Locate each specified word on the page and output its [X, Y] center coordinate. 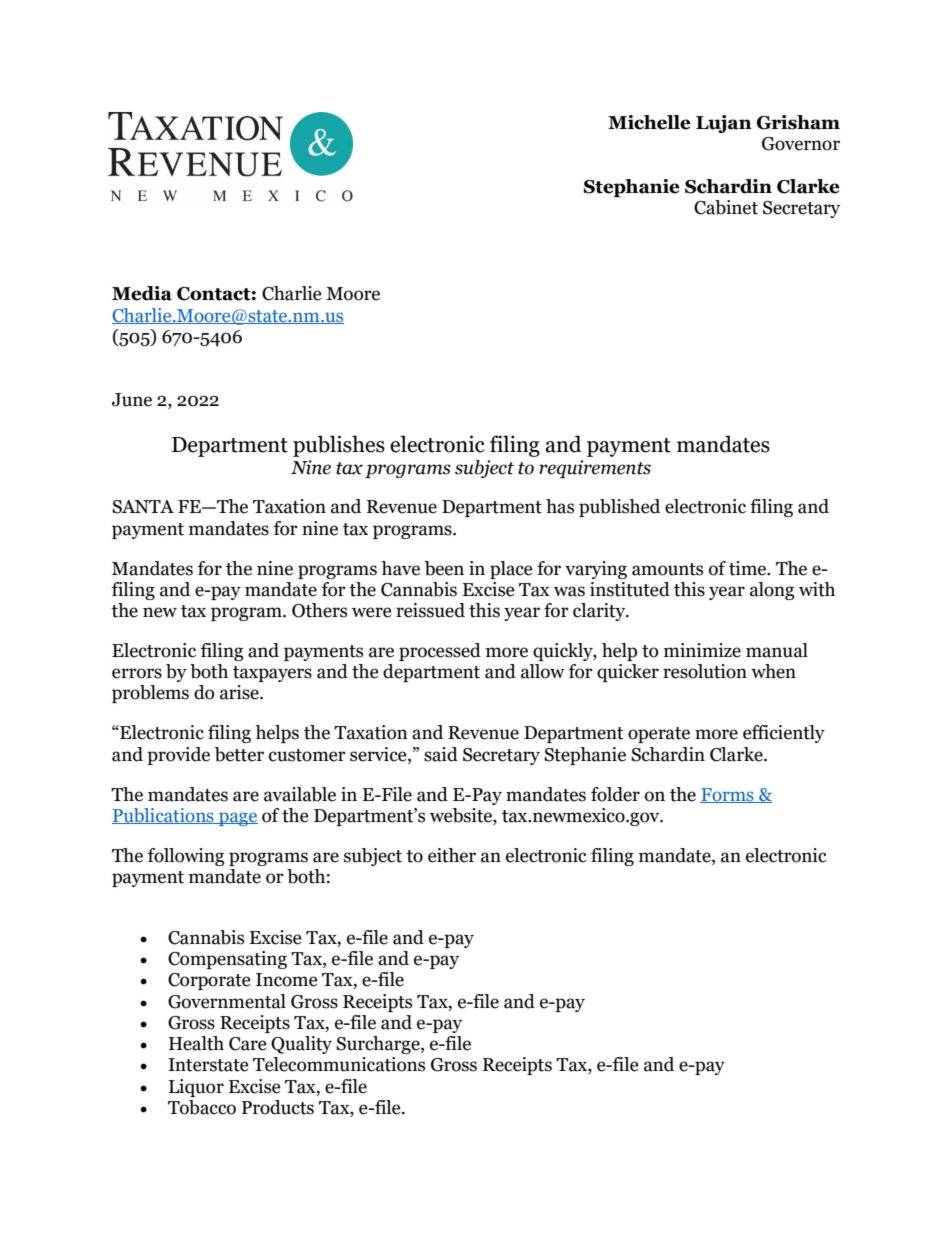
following [186, 857]
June [132, 400]
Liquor [196, 1088]
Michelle [649, 122]
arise [240, 692]
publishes [339, 446]
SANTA [143, 507]
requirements [595, 469]
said [441, 754]
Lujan [724, 124]
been [444, 568]
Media [142, 293]
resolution [705, 671]
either [452, 855]
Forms [728, 795]
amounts [667, 569]
